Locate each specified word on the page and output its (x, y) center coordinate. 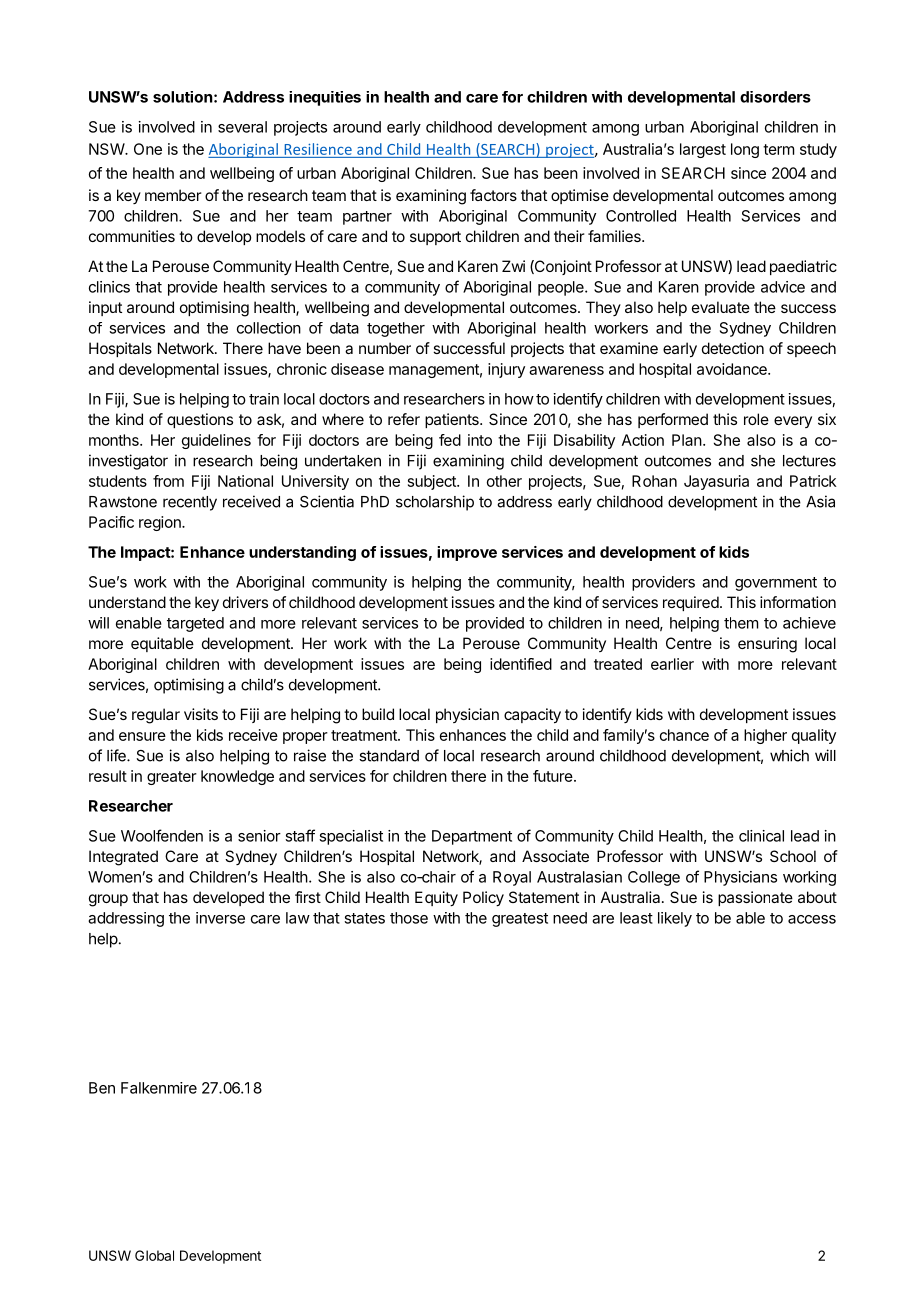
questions (200, 420)
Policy (483, 899)
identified (521, 664)
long (745, 150)
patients (453, 420)
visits (201, 714)
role (756, 419)
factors (493, 195)
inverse (220, 918)
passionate (755, 898)
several (242, 127)
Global (154, 1255)
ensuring (767, 645)
